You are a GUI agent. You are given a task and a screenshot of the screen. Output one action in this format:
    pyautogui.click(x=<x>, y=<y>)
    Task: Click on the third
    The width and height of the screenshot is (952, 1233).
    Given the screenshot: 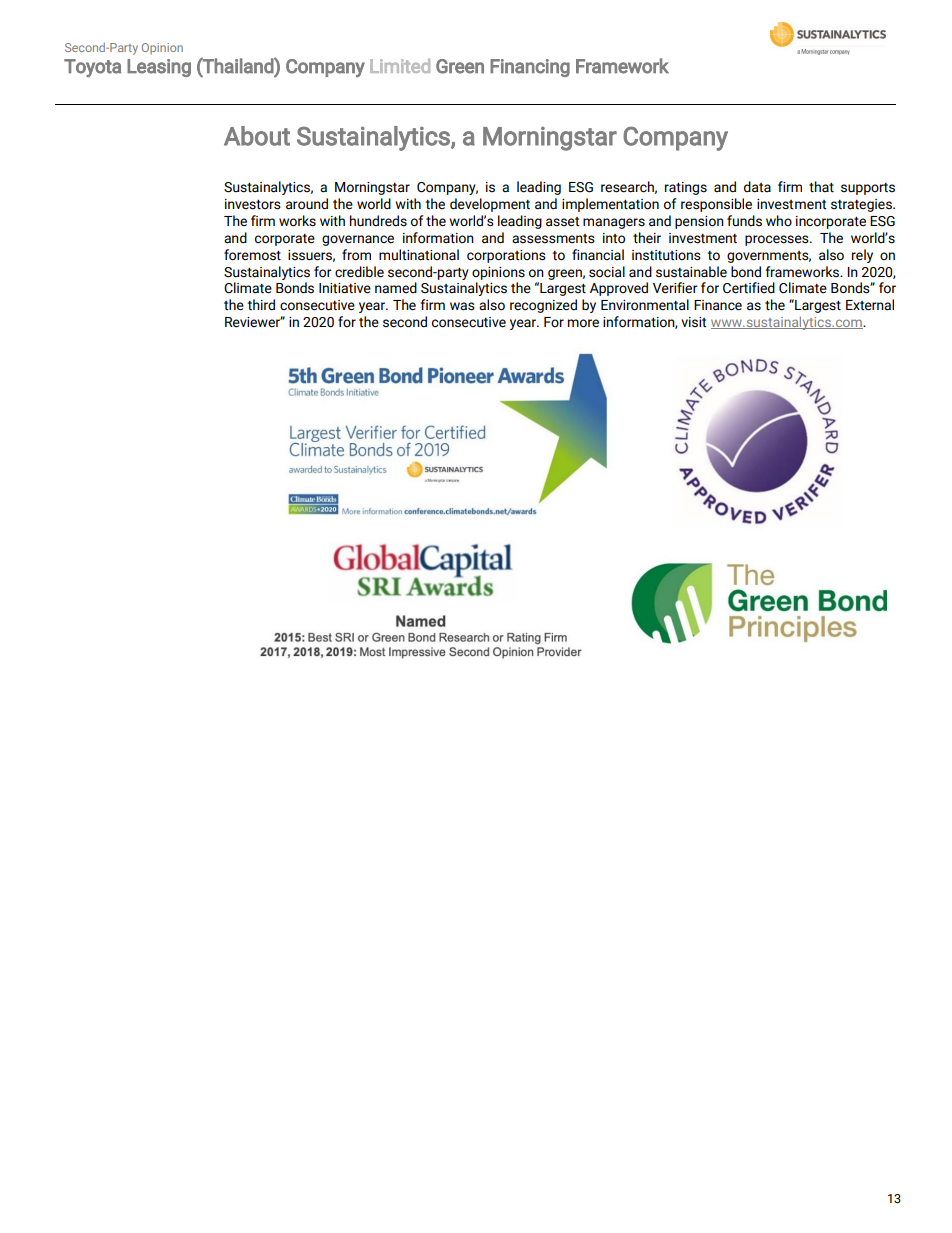 What is the action you would take?
    pyautogui.click(x=261, y=305)
